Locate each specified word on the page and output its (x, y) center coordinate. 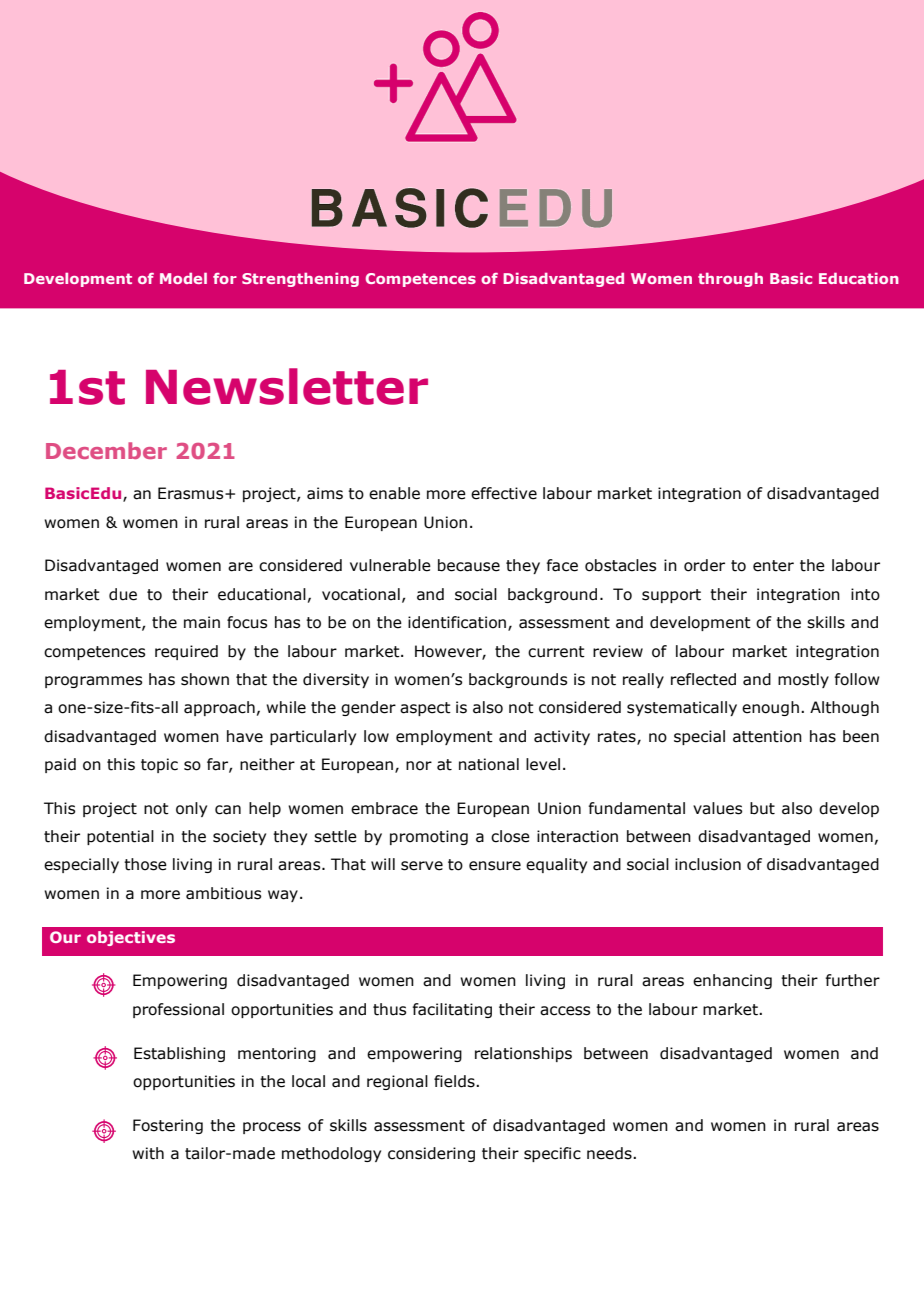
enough (770, 708)
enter (773, 566)
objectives (131, 938)
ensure (495, 866)
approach (219, 708)
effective (504, 493)
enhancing (732, 981)
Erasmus (192, 493)
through (730, 280)
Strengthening (300, 280)
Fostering (168, 1126)
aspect (425, 709)
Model (183, 278)
